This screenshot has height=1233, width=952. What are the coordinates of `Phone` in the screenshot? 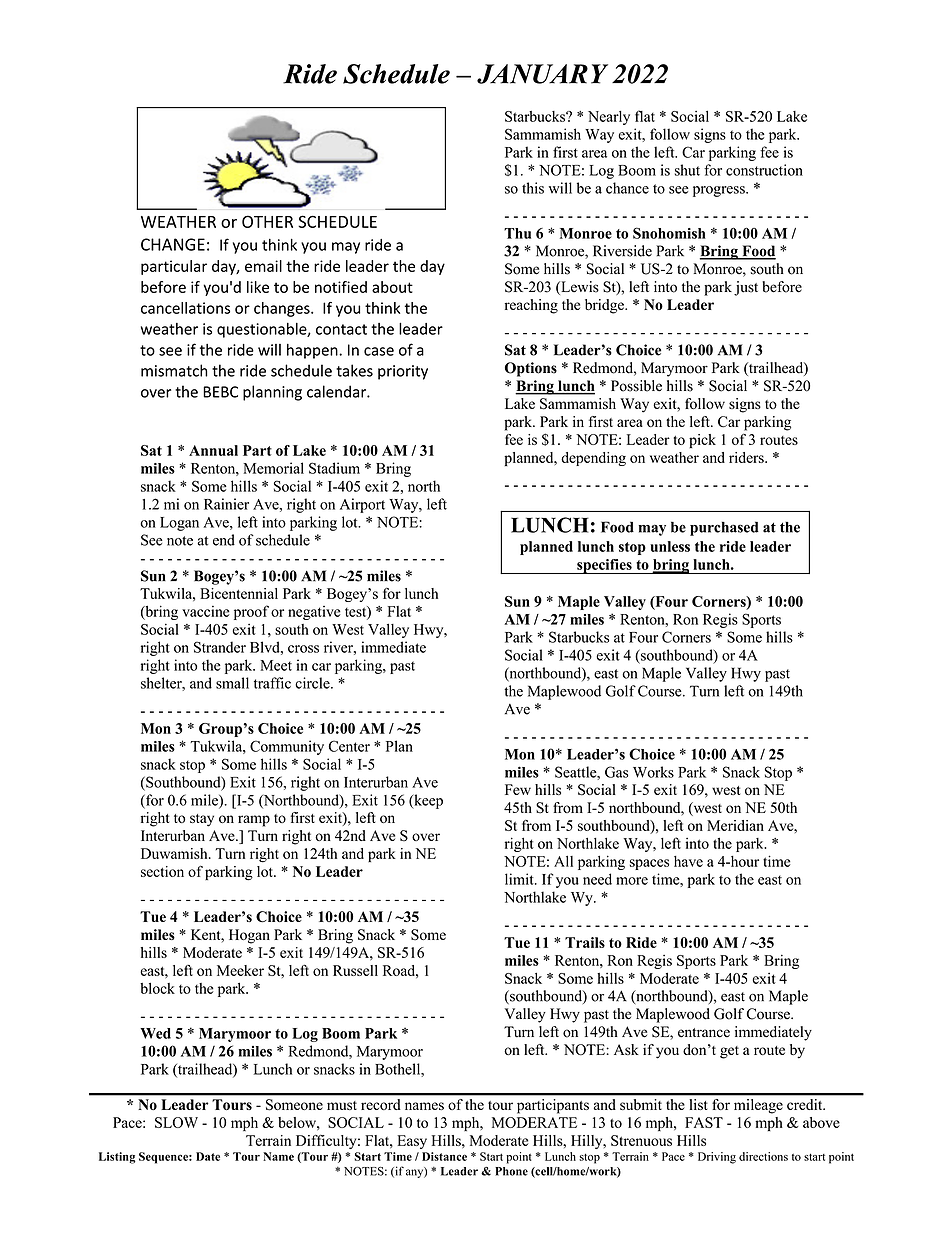 It's located at (511, 1171).
